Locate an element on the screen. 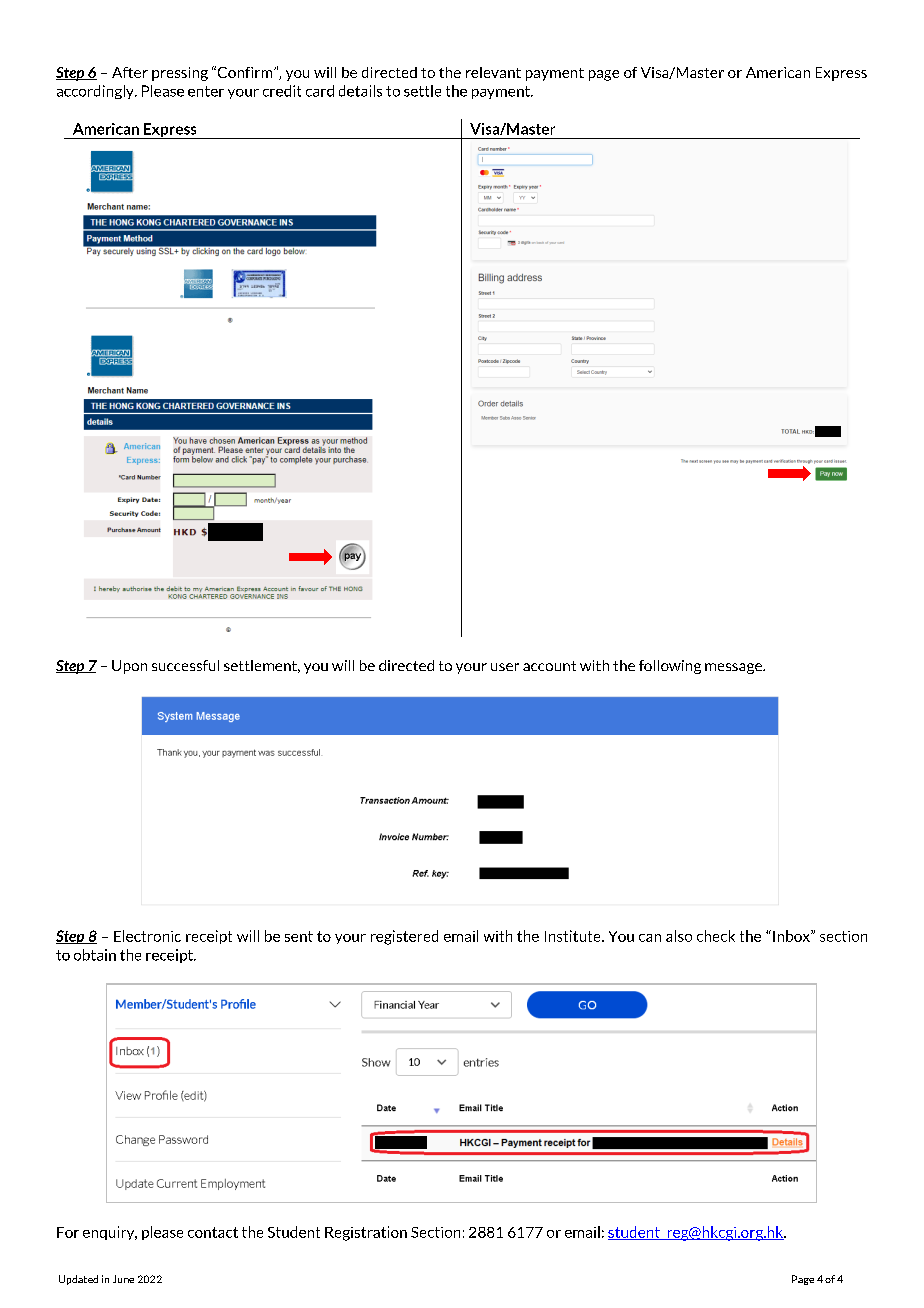  account is located at coordinates (549, 666).
